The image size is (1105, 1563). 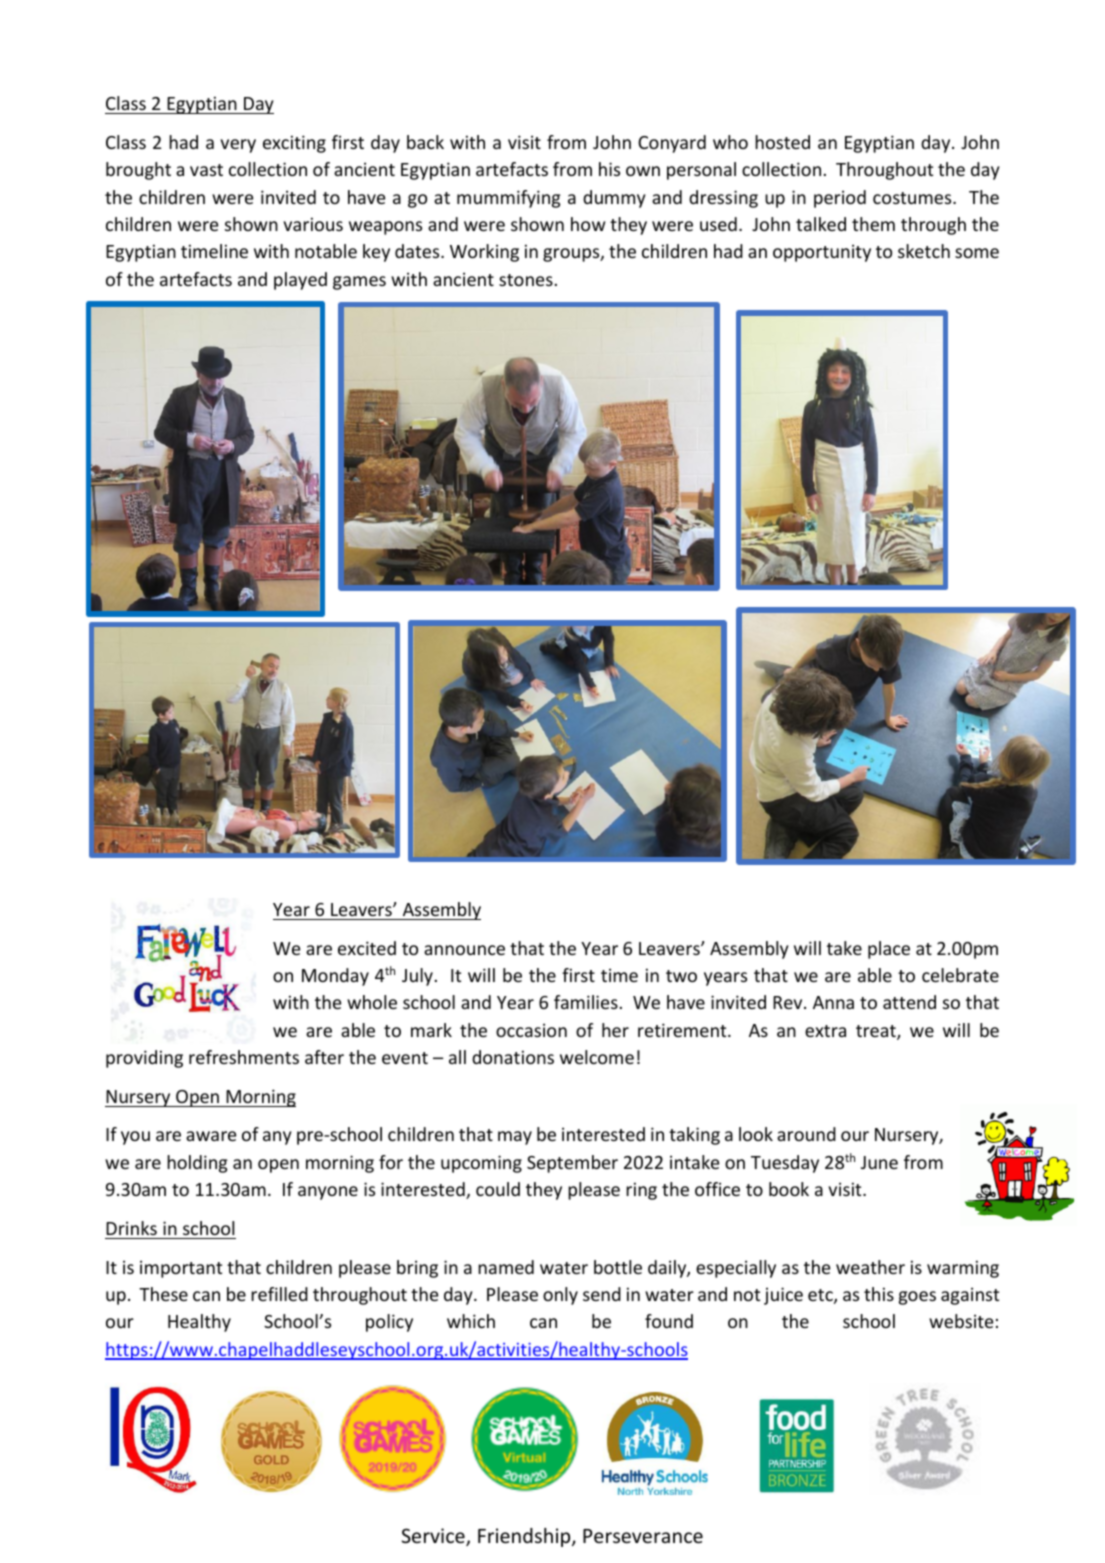 I want to click on Service, so click(x=434, y=1537).
